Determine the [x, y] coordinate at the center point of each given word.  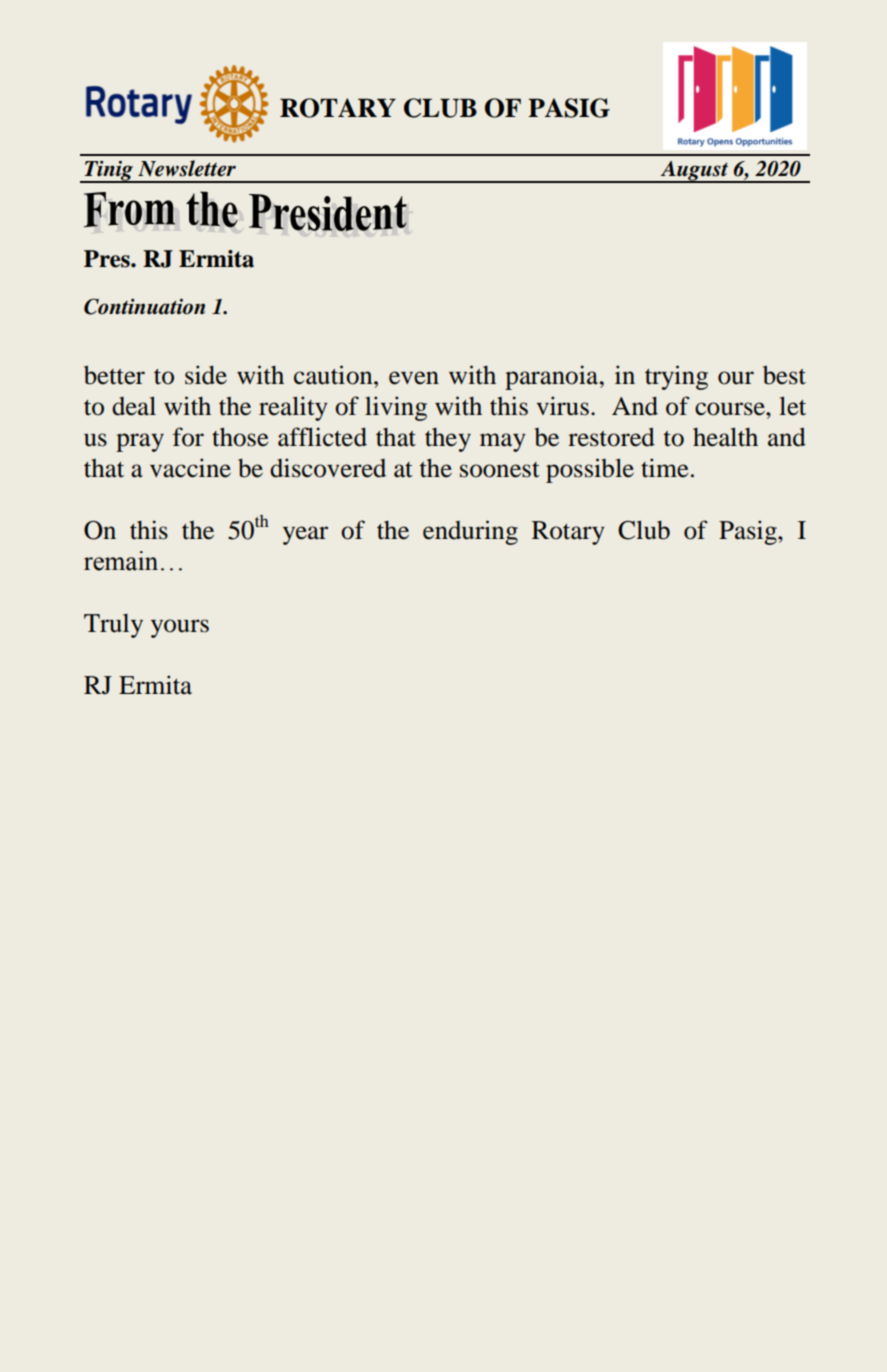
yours [180, 628]
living [396, 408]
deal [134, 406]
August [695, 172]
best [784, 375]
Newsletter [187, 168]
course [731, 409]
